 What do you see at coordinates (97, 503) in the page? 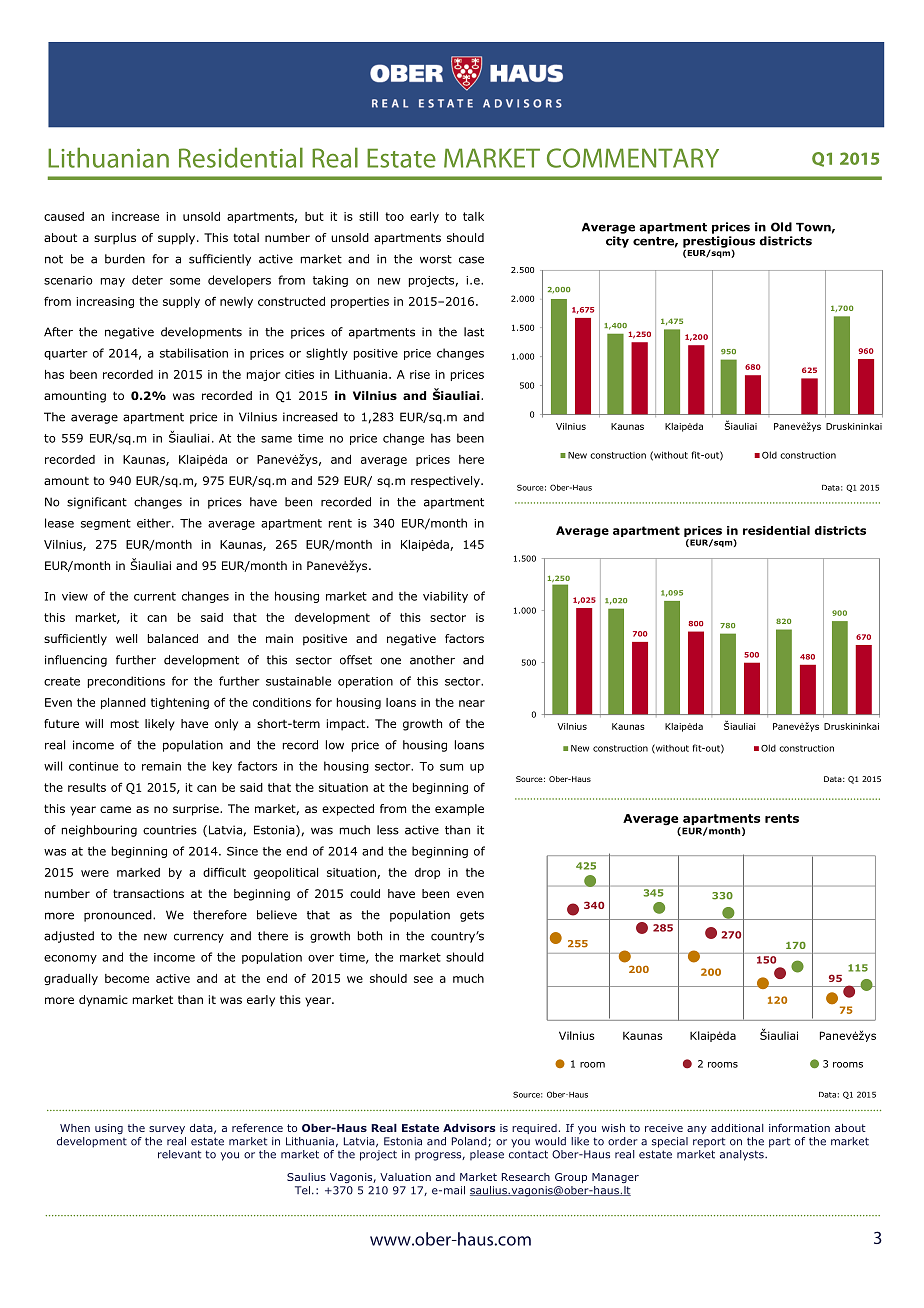
I see `significant` at bounding box center [97, 503].
